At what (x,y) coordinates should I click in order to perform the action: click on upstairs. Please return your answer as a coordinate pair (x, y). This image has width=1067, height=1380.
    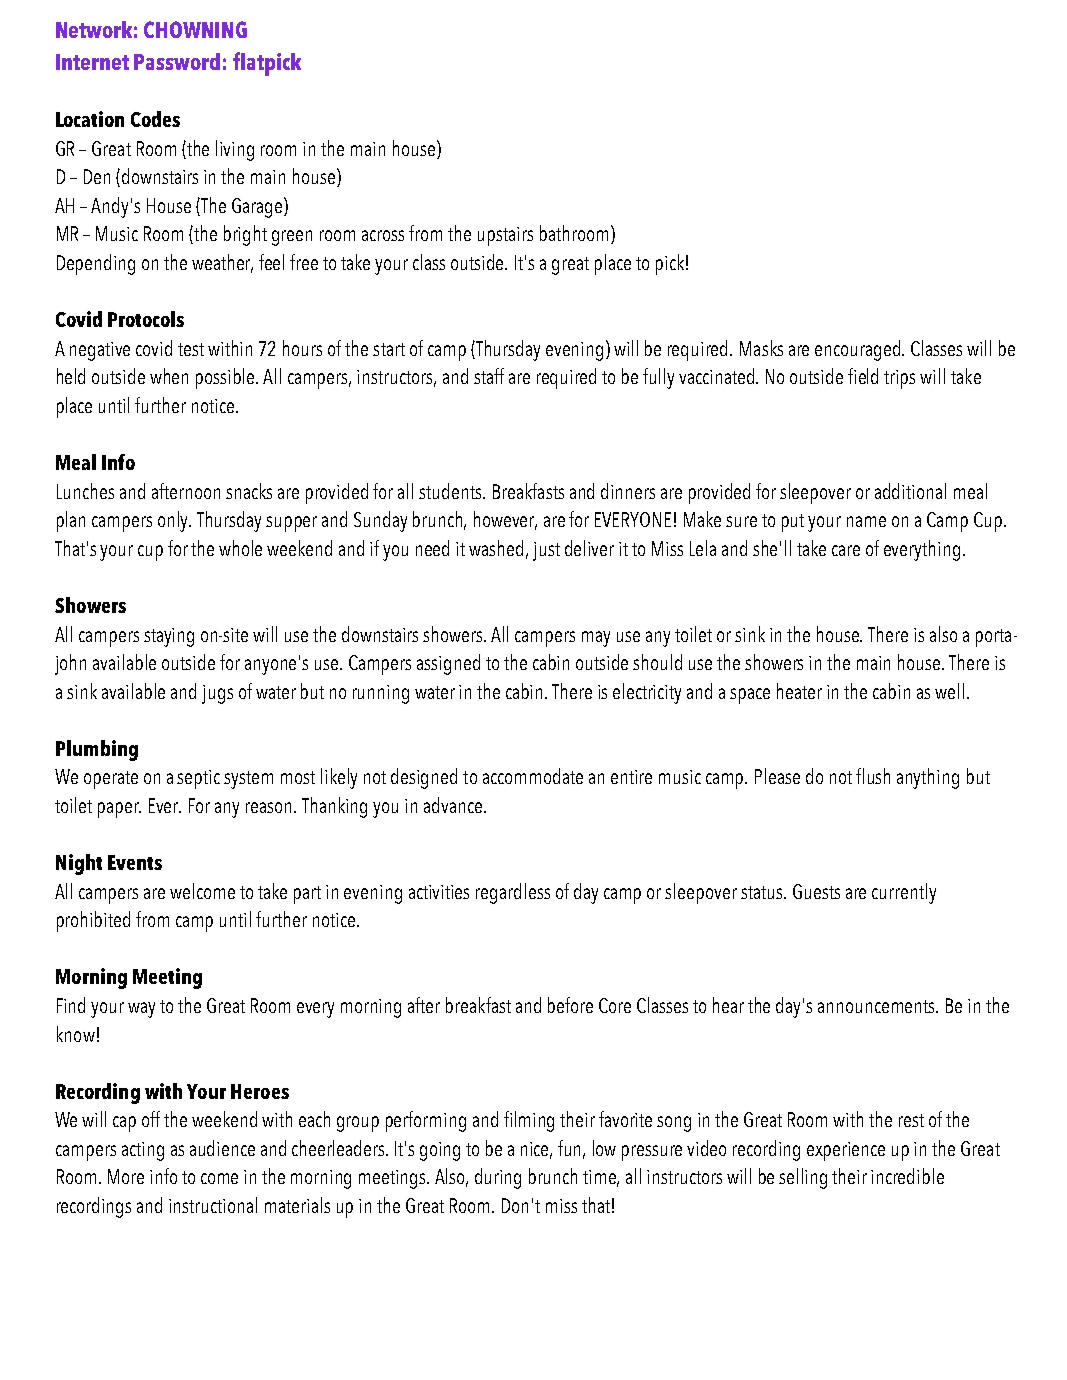
    Looking at the image, I should click on (505, 236).
